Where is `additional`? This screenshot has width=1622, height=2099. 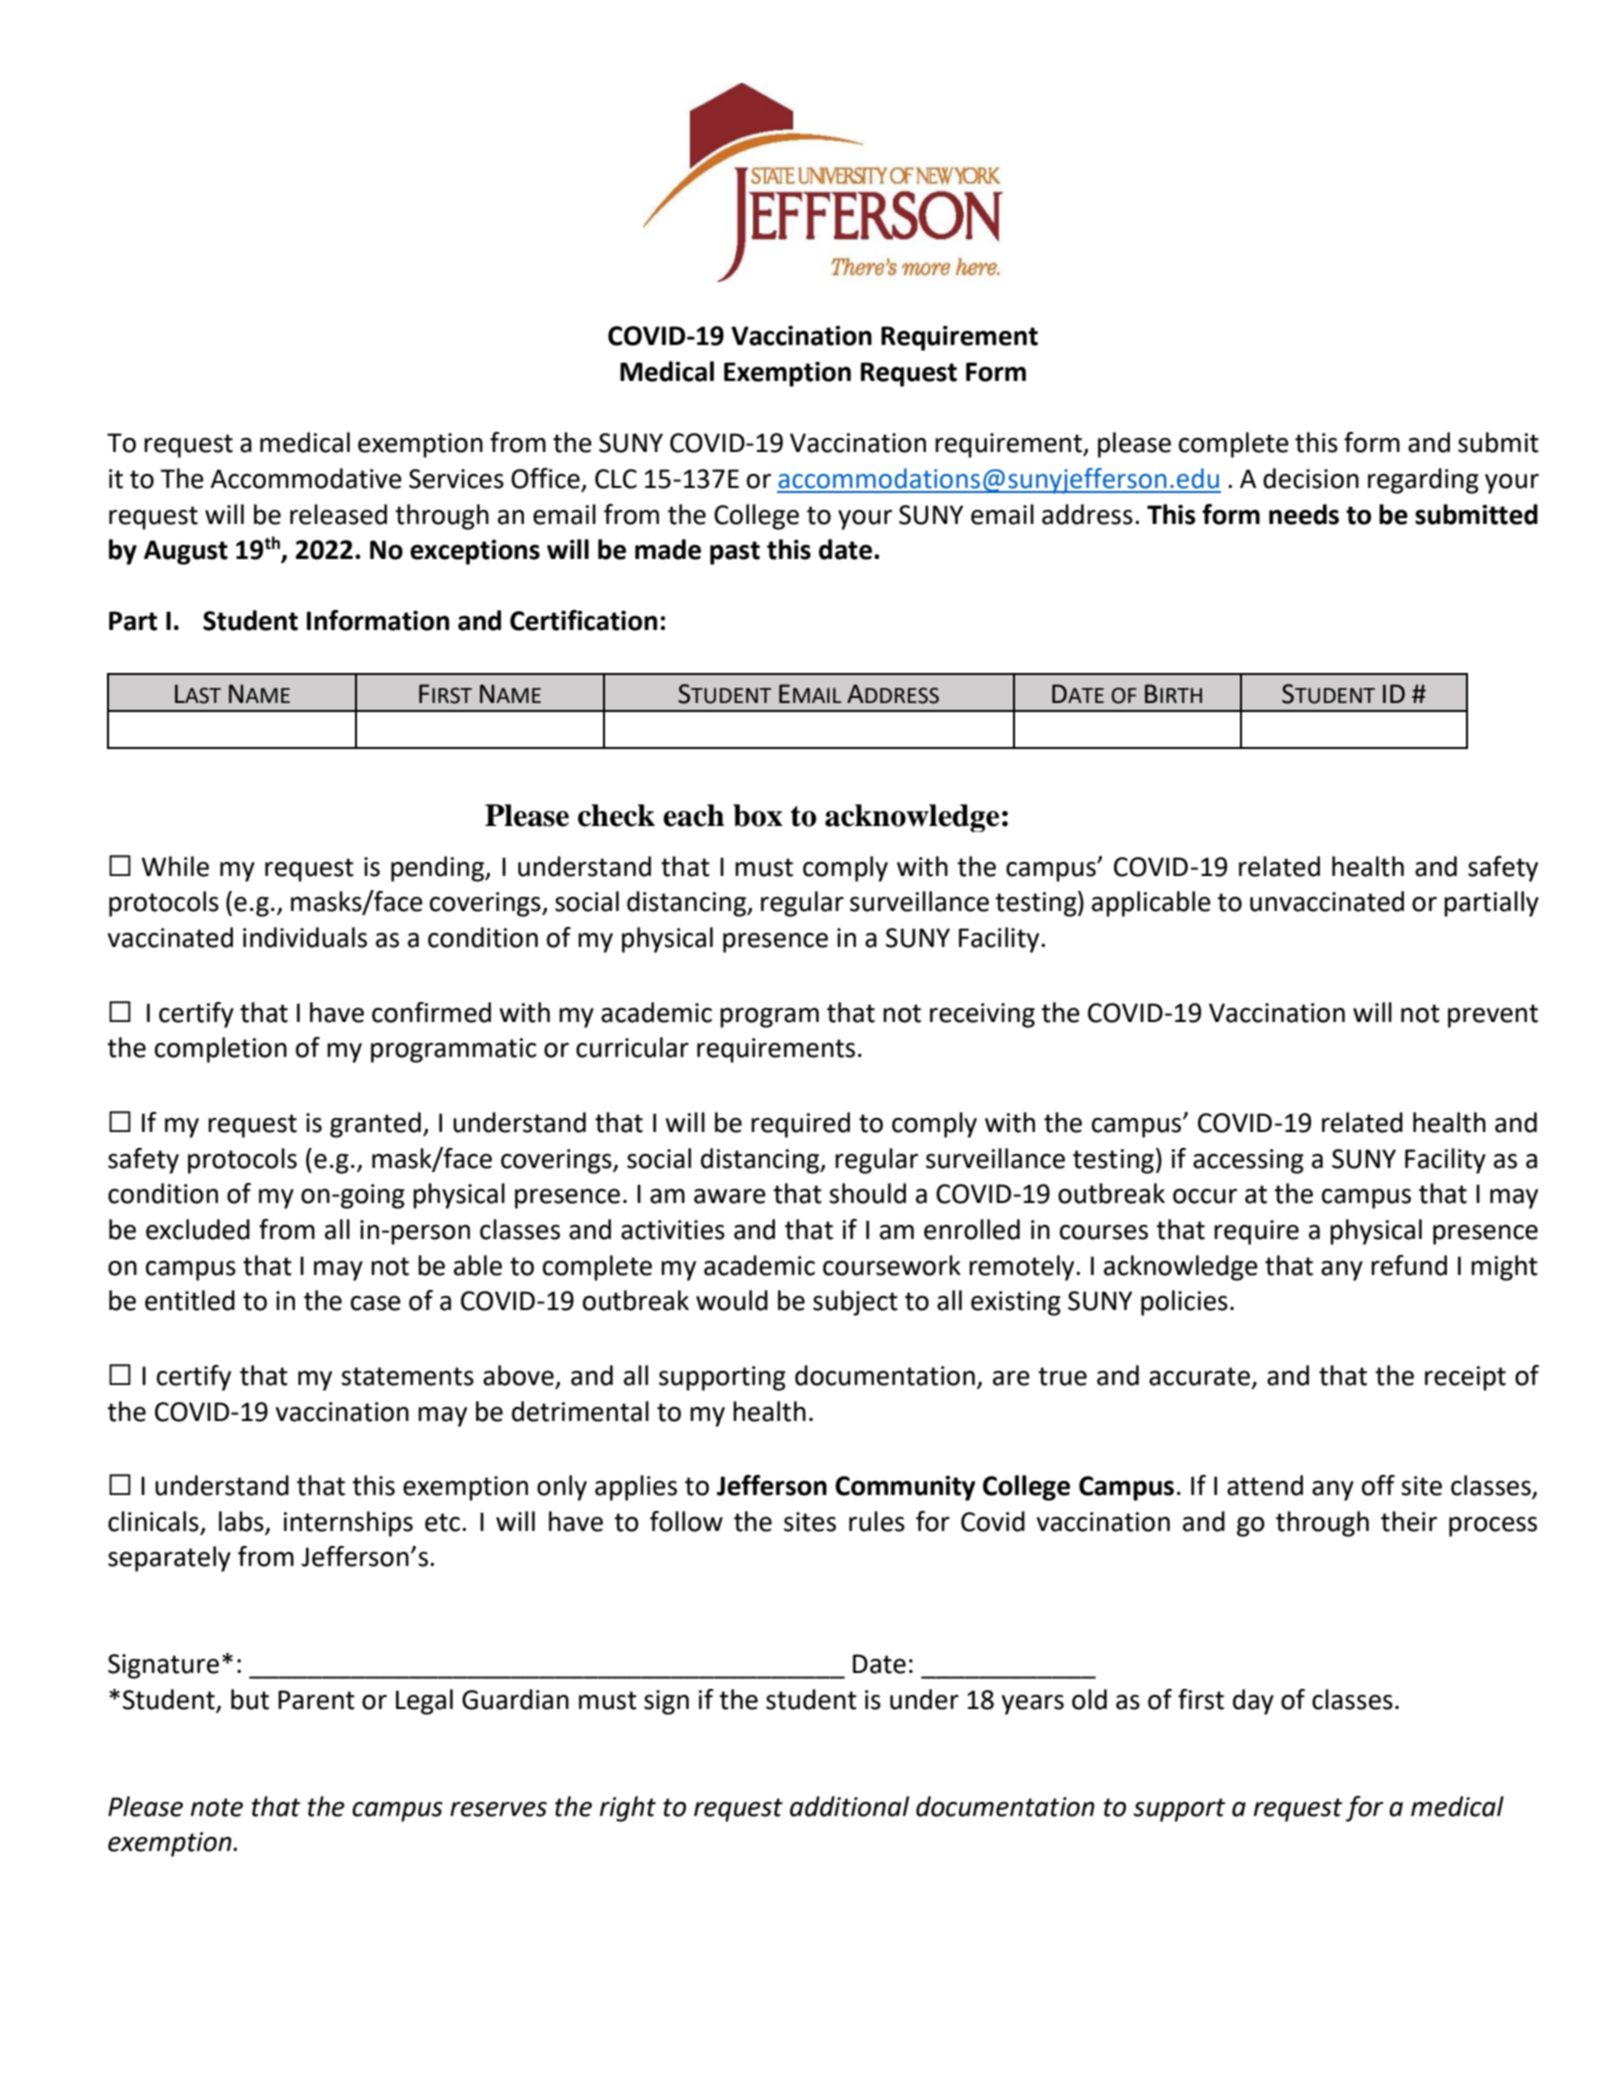
additional is located at coordinates (849, 1806).
